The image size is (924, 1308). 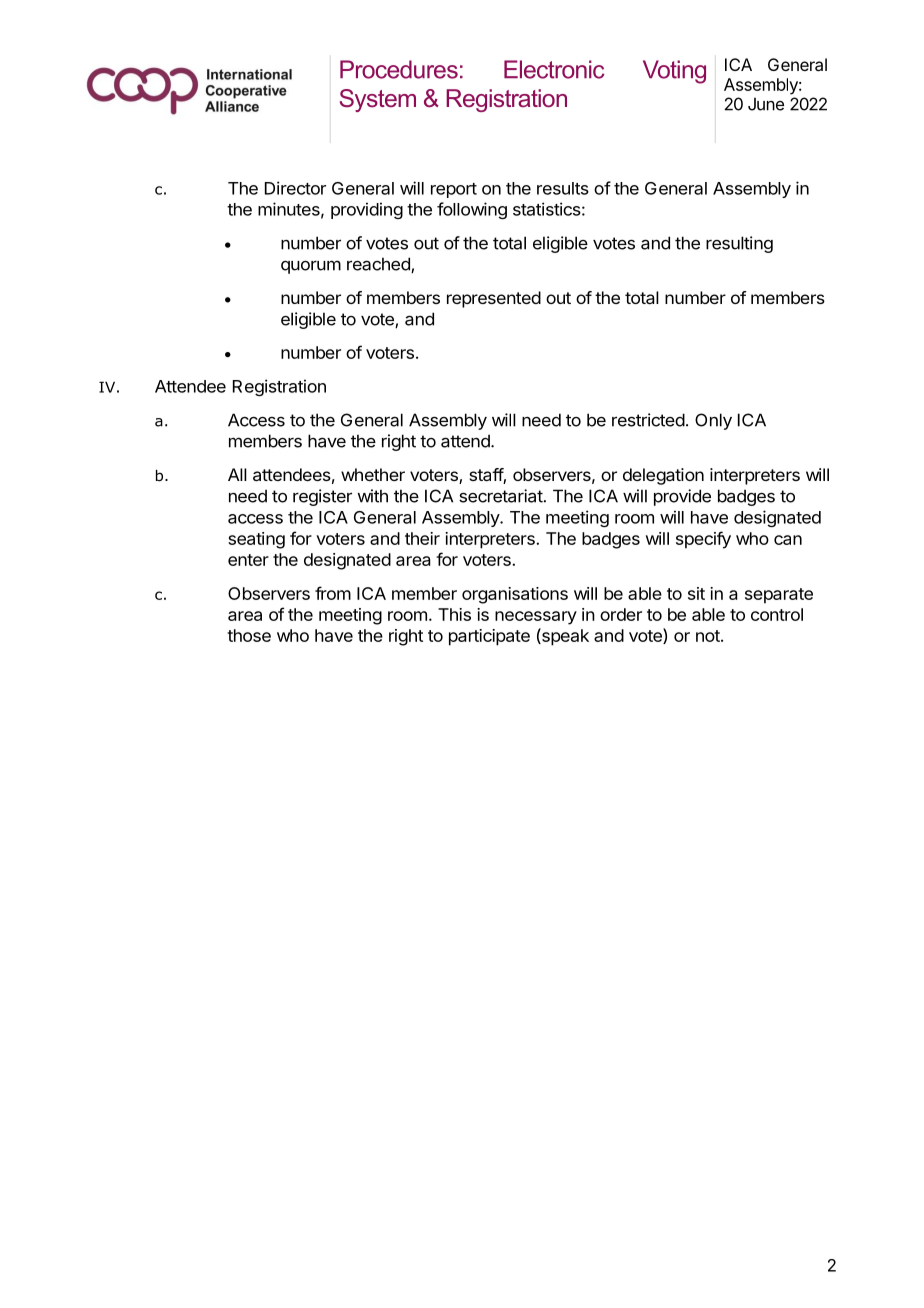 What do you see at coordinates (713, 421) in the document?
I see `Only` at bounding box center [713, 421].
